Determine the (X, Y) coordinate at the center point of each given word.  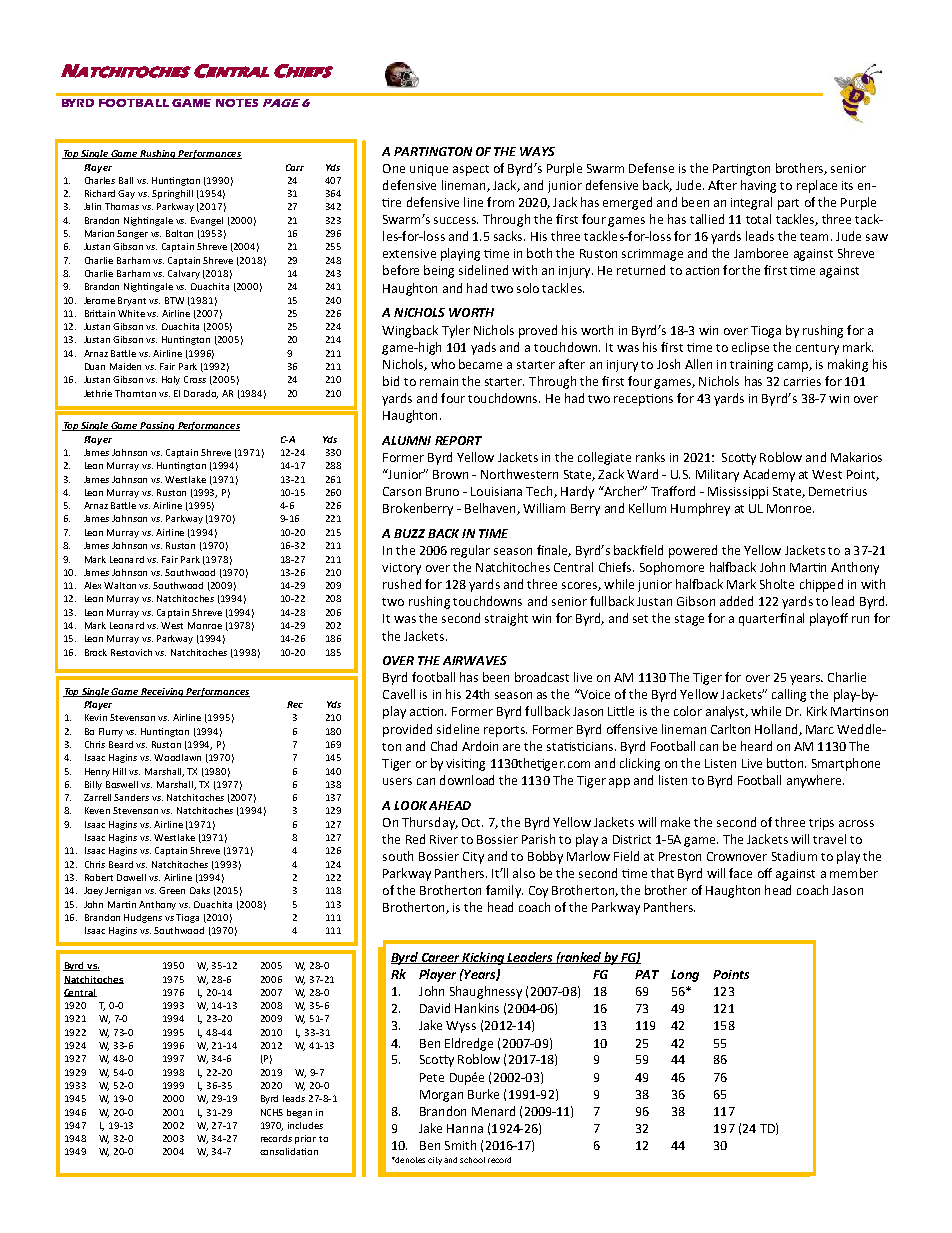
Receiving (163, 692)
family (504, 891)
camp (794, 367)
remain (439, 381)
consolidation (289, 1151)
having (758, 186)
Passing (158, 426)
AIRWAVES (475, 660)
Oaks (200, 890)
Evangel (207, 221)
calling (789, 695)
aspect (471, 170)
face (740, 873)
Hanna (465, 1128)
